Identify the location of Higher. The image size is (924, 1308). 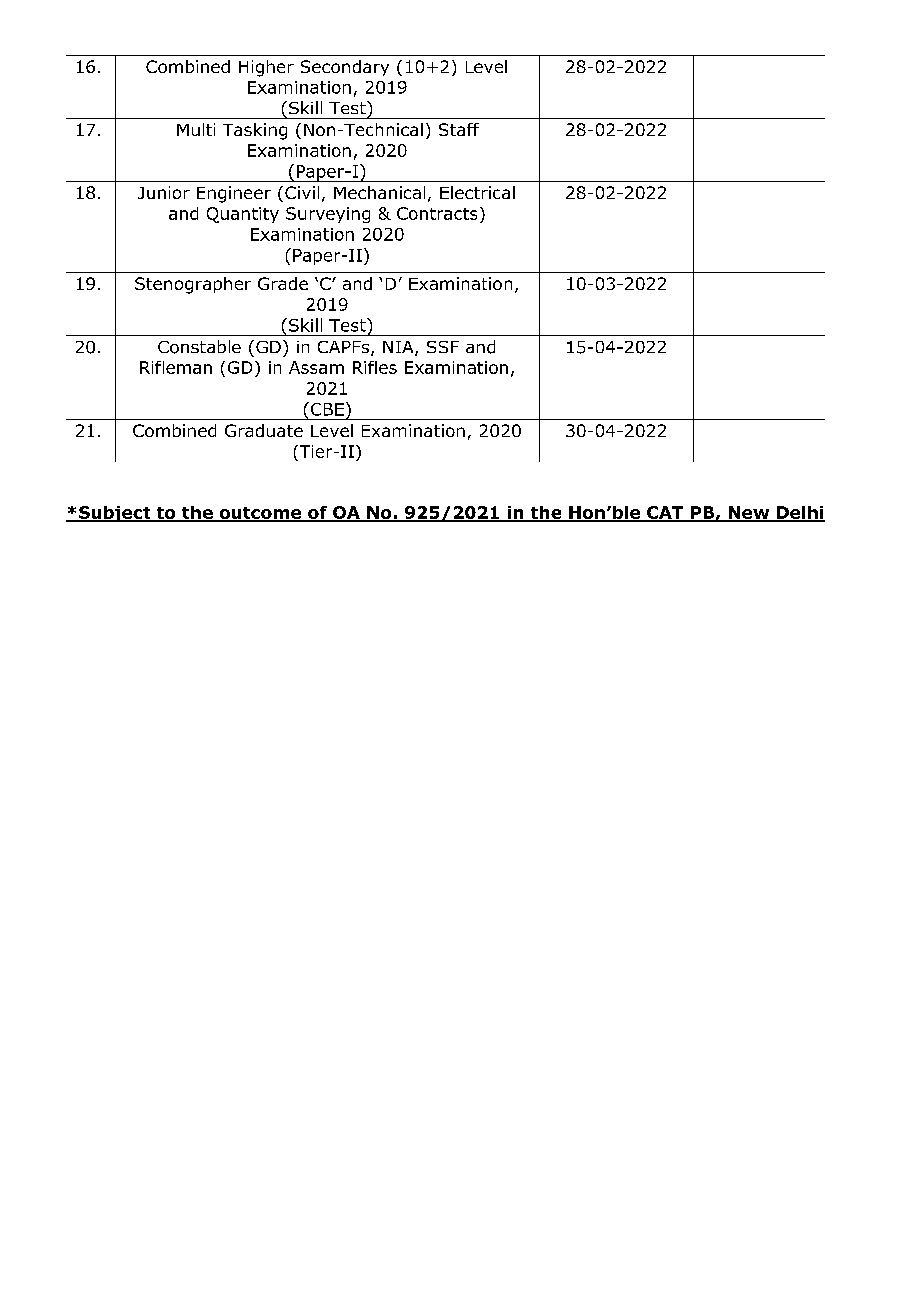
(266, 68).
